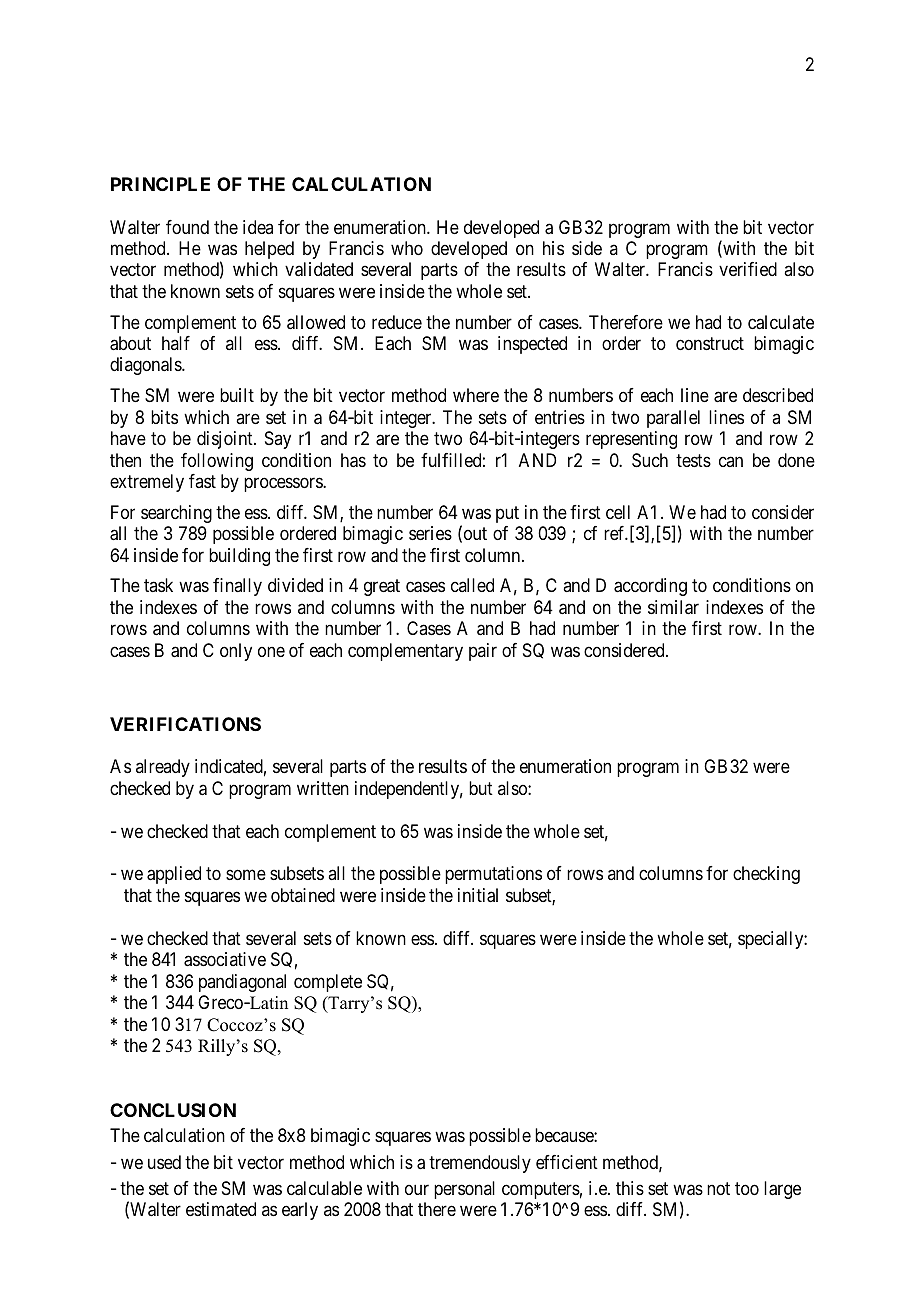 Image resolution: width=924 pixels, height=1308 pixels. Describe the element at coordinates (673, 607) in the document. I see `similar` at that location.
